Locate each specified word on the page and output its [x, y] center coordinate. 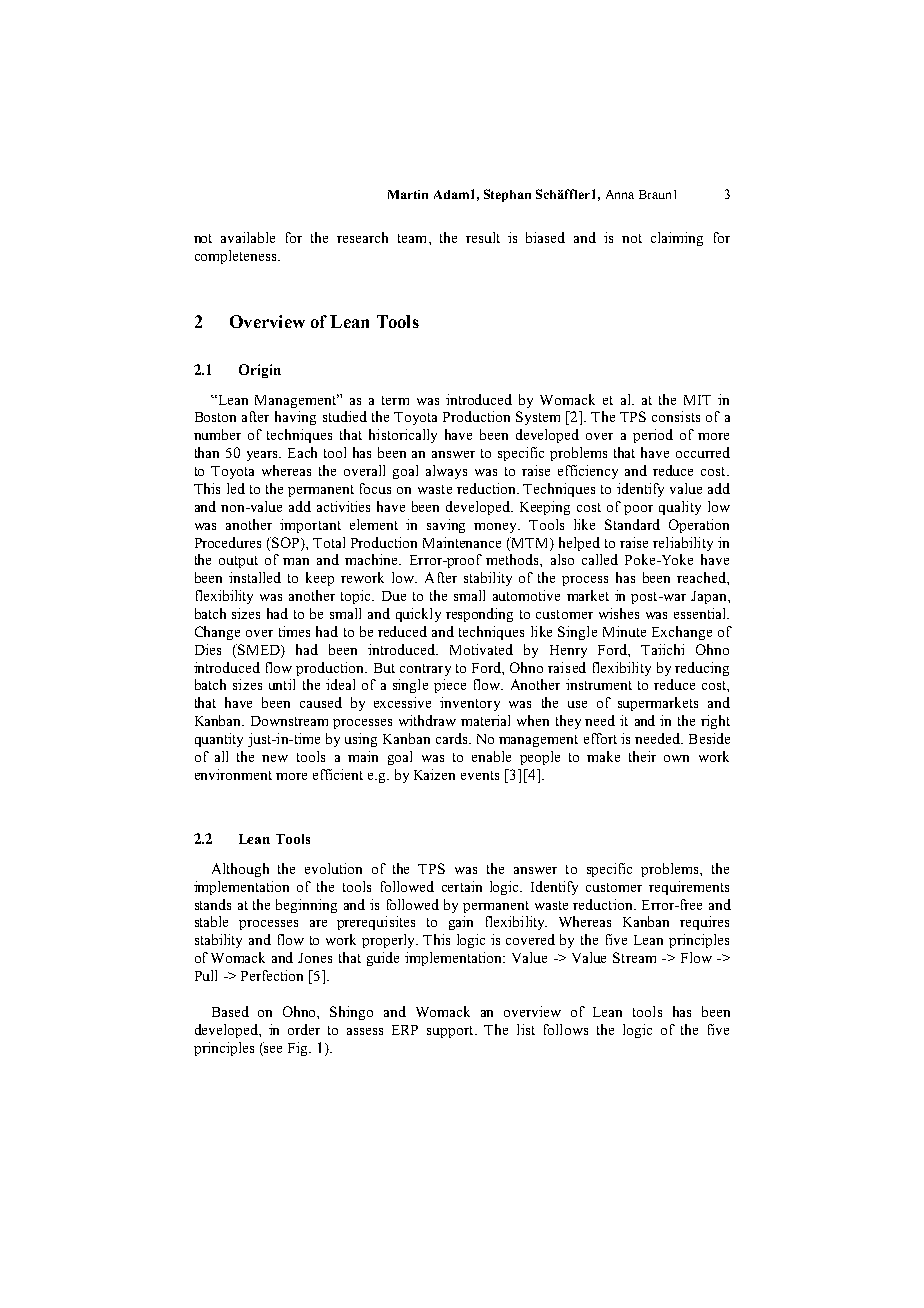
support [451, 1032]
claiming [677, 239]
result [483, 237]
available [248, 237]
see [273, 1049]
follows [566, 1029]
